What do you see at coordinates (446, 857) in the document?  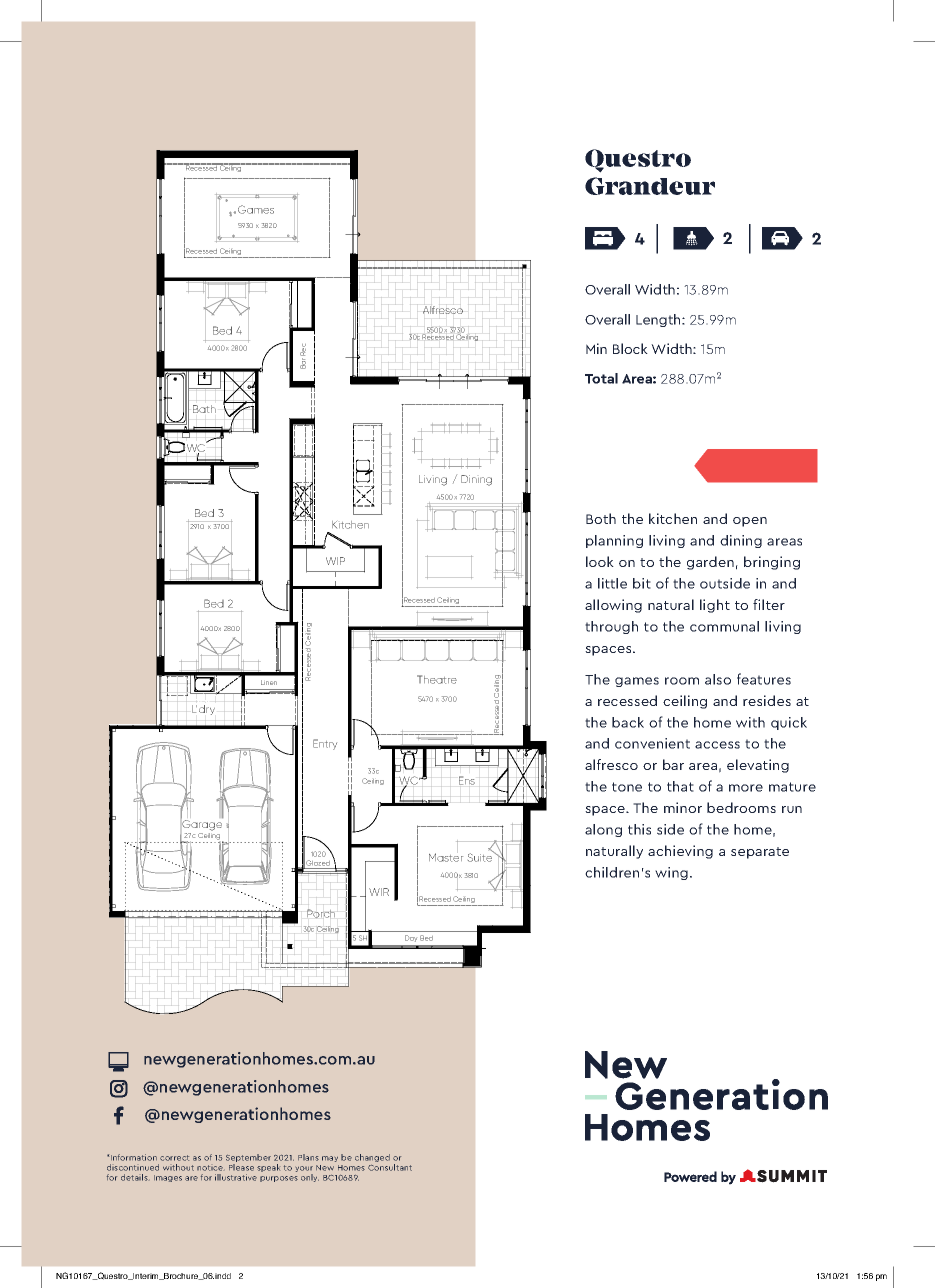 I see `Master` at bounding box center [446, 857].
